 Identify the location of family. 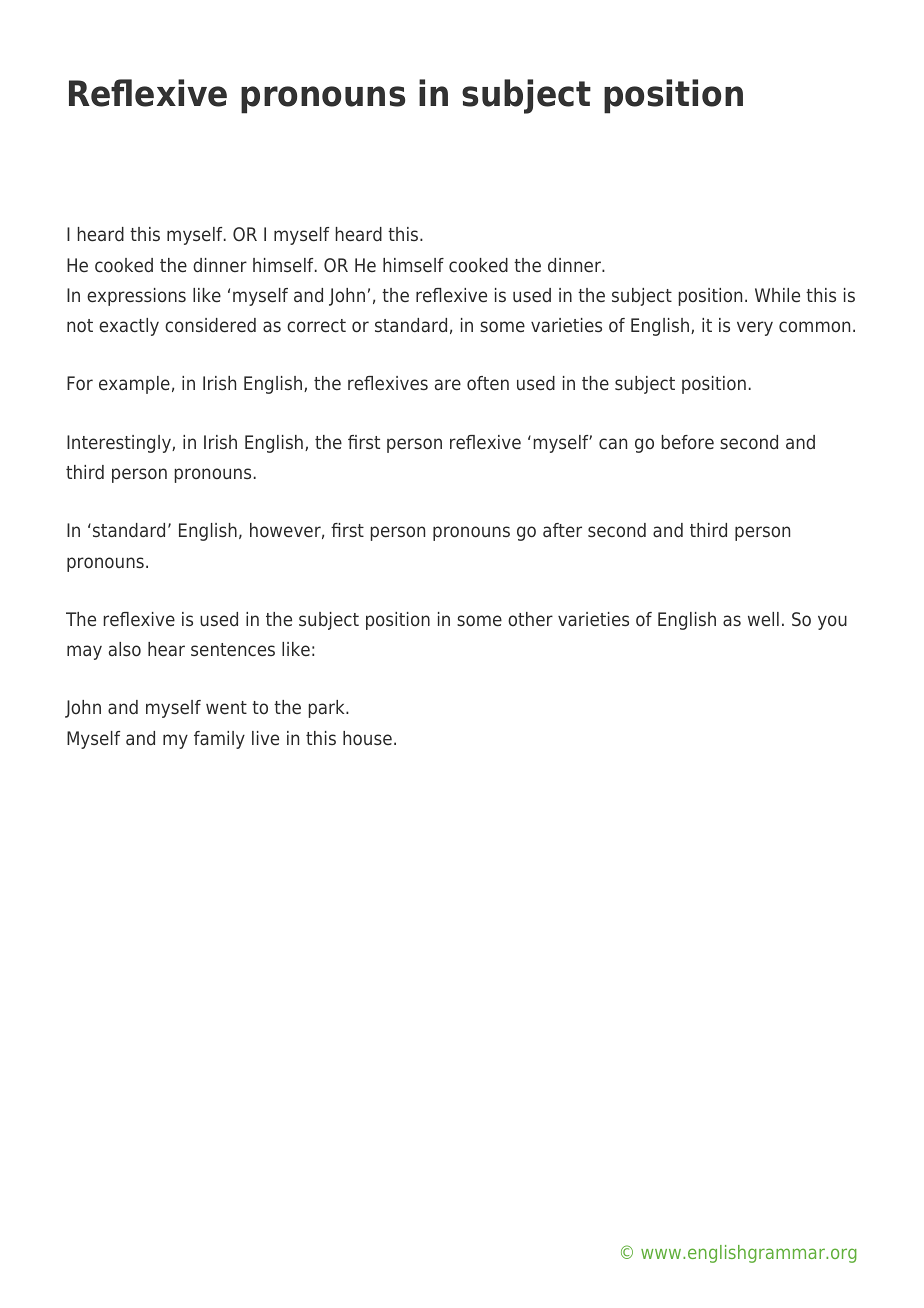
(219, 740).
